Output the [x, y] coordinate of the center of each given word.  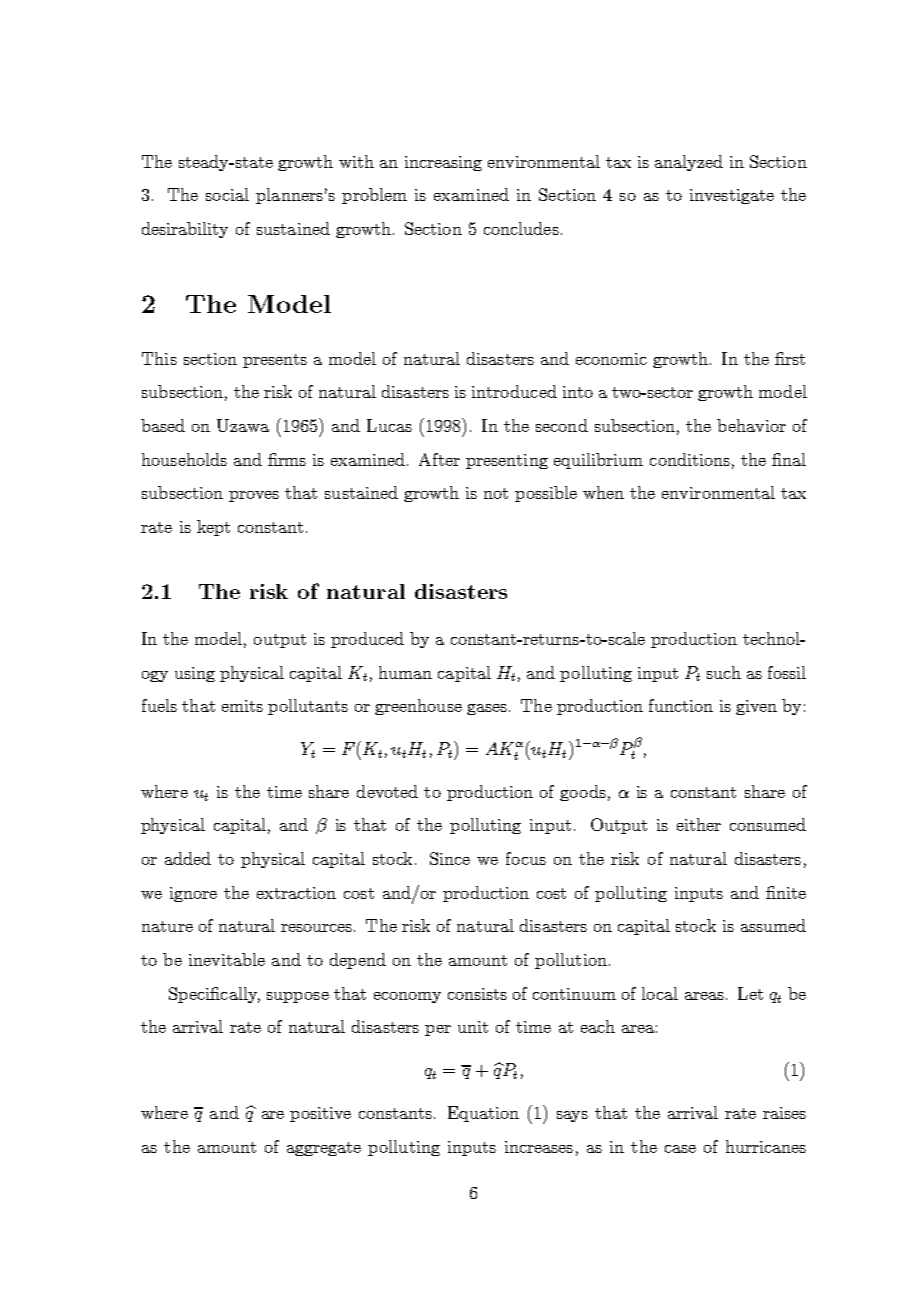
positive [320, 1114]
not [496, 493]
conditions [690, 459]
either [699, 824]
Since [450, 858]
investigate [732, 196]
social [227, 194]
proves [254, 496]
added [188, 858]
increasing [443, 163]
